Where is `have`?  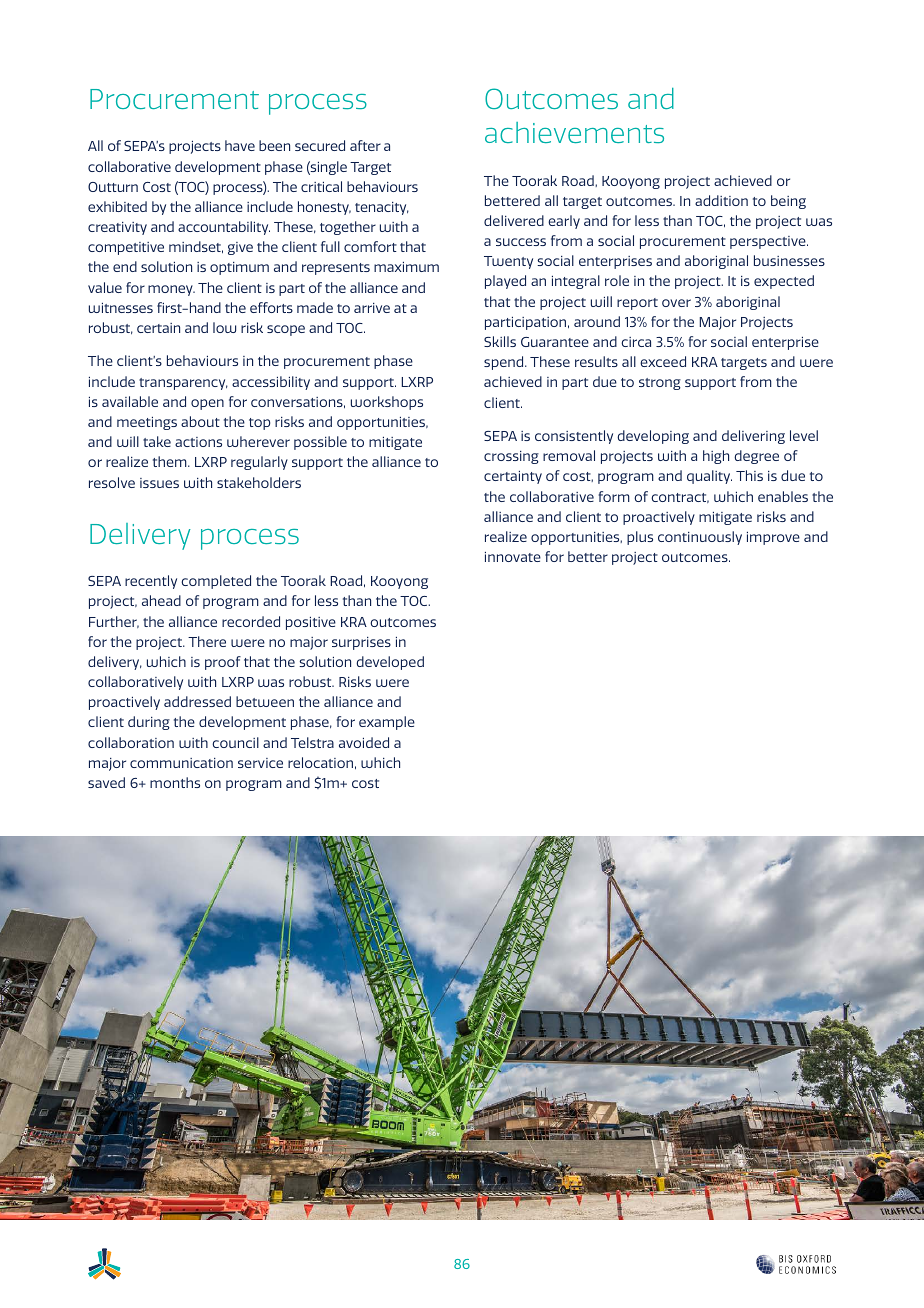
have is located at coordinates (240, 145).
